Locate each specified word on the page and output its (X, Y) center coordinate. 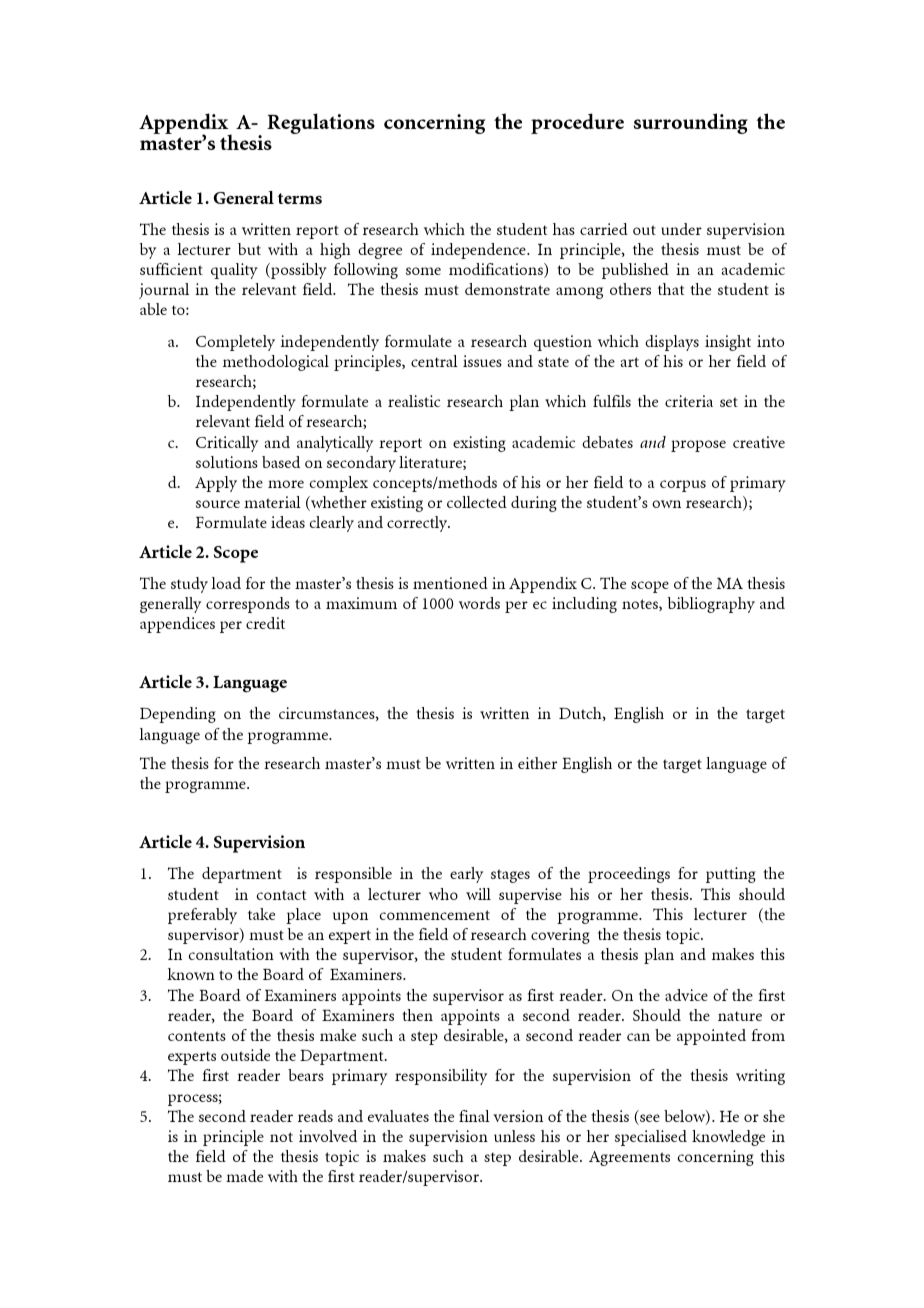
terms (300, 198)
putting (731, 875)
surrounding (691, 123)
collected (477, 502)
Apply (216, 484)
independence (479, 251)
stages (510, 876)
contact (281, 895)
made (244, 1176)
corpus (683, 486)
